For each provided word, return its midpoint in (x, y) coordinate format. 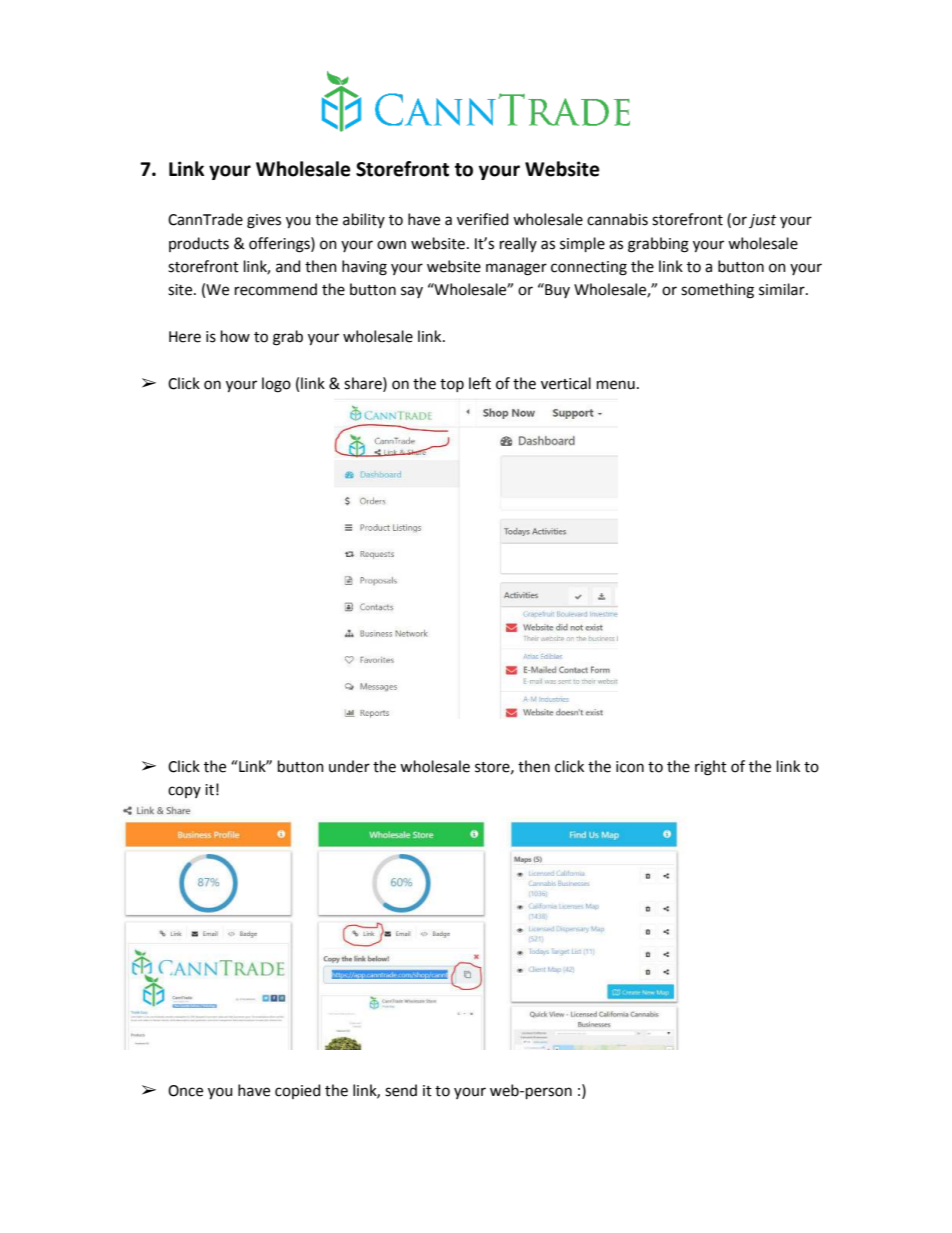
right (711, 768)
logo (276, 385)
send (401, 1090)
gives (264, 221)
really (518, 244)
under (349, 766)
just (763, 221)
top (452, 385)
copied (297, 1091)
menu (616, 385)
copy (184, 792)
